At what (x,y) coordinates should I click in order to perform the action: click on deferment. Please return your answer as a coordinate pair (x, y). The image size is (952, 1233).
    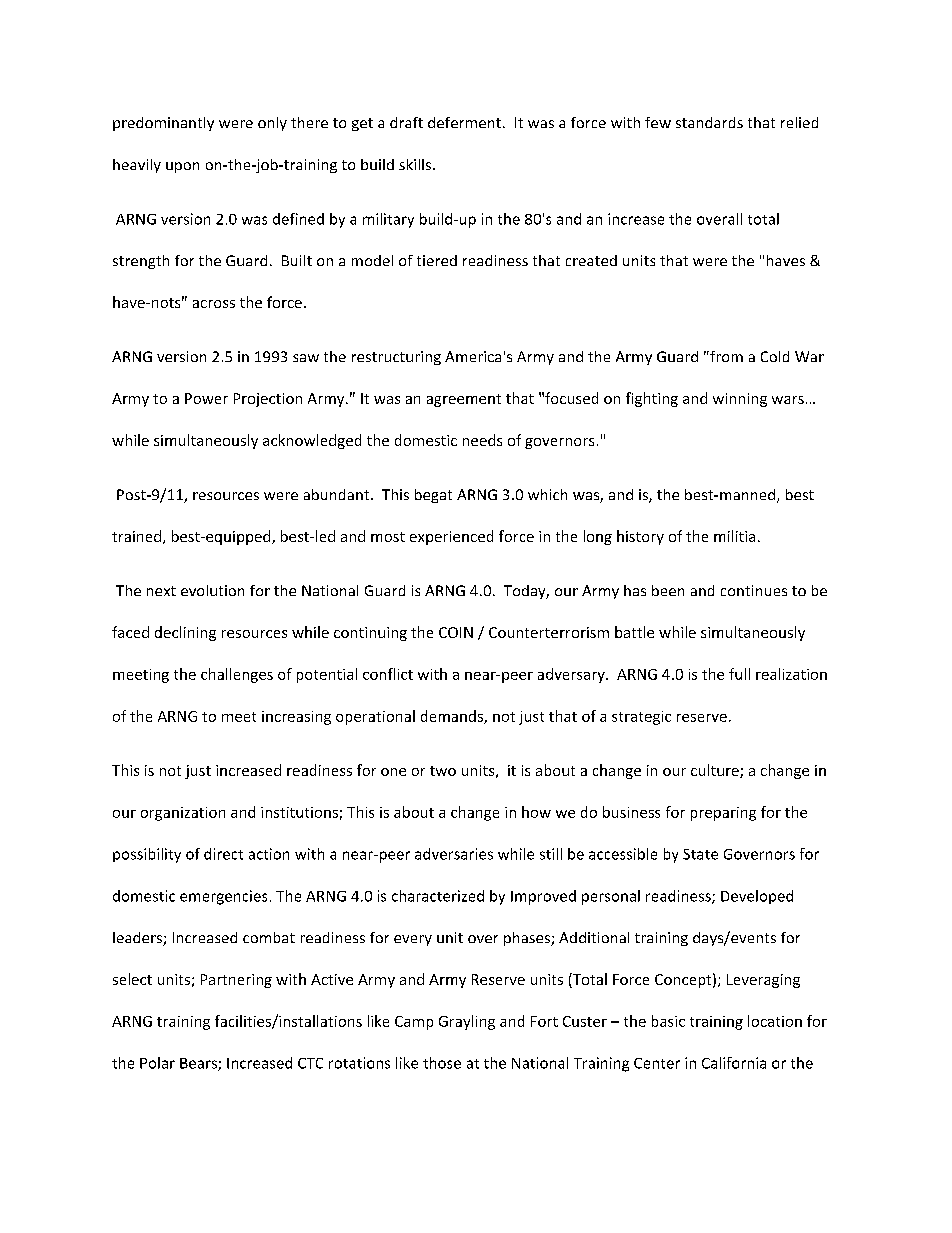
    Looking at the image, I should click on (464, 122).
